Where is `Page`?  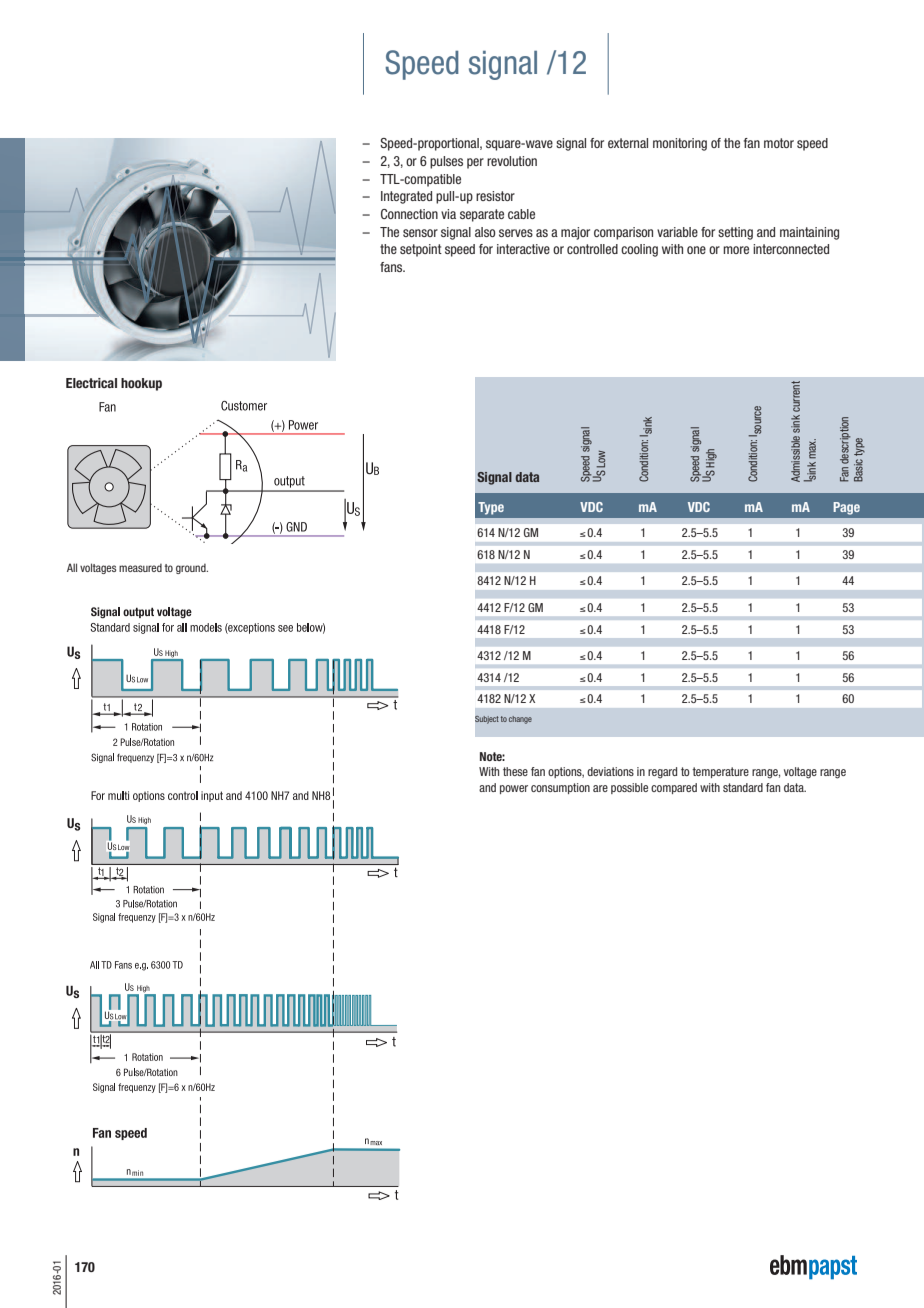
Page is located at coordinates (846, 508).
